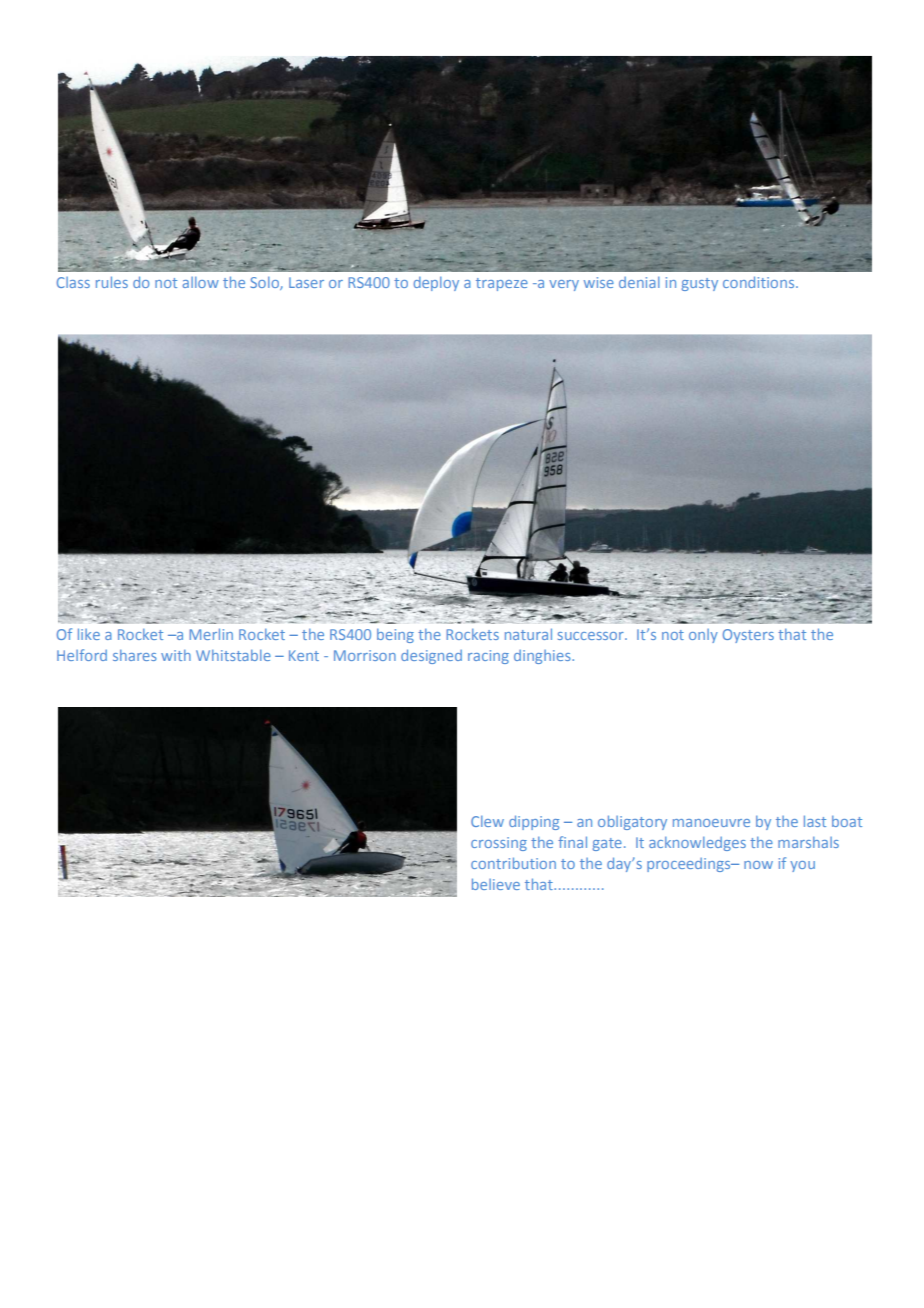 Image resolution: width=924 pixels, height=1308 pixels. Describe the element at coordinates (513, 863) in the screenshot. I see `contribution` at that location.
